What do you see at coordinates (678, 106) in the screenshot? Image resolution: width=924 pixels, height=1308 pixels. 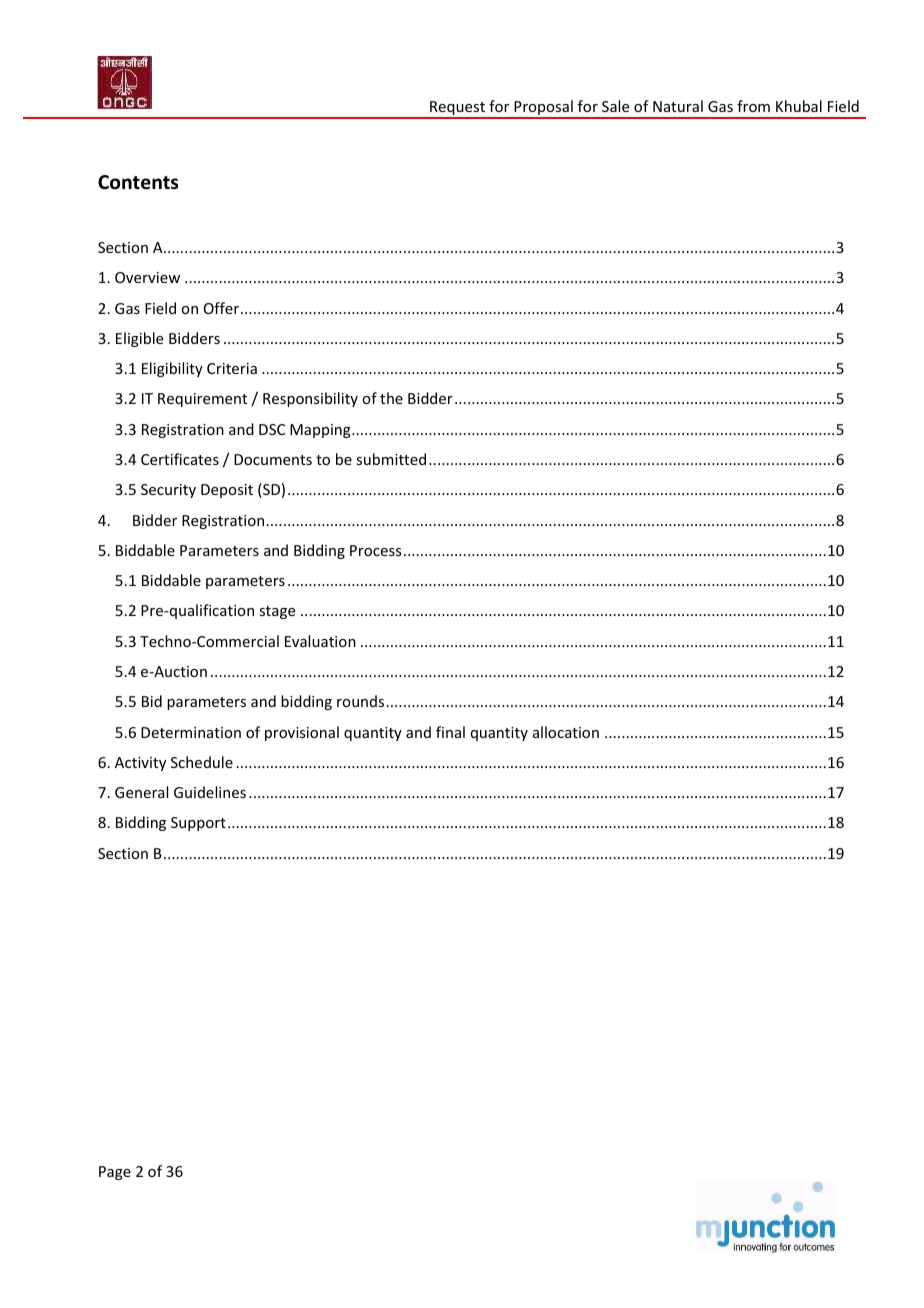 I see `Natural` at bounding box center [678, 106].
